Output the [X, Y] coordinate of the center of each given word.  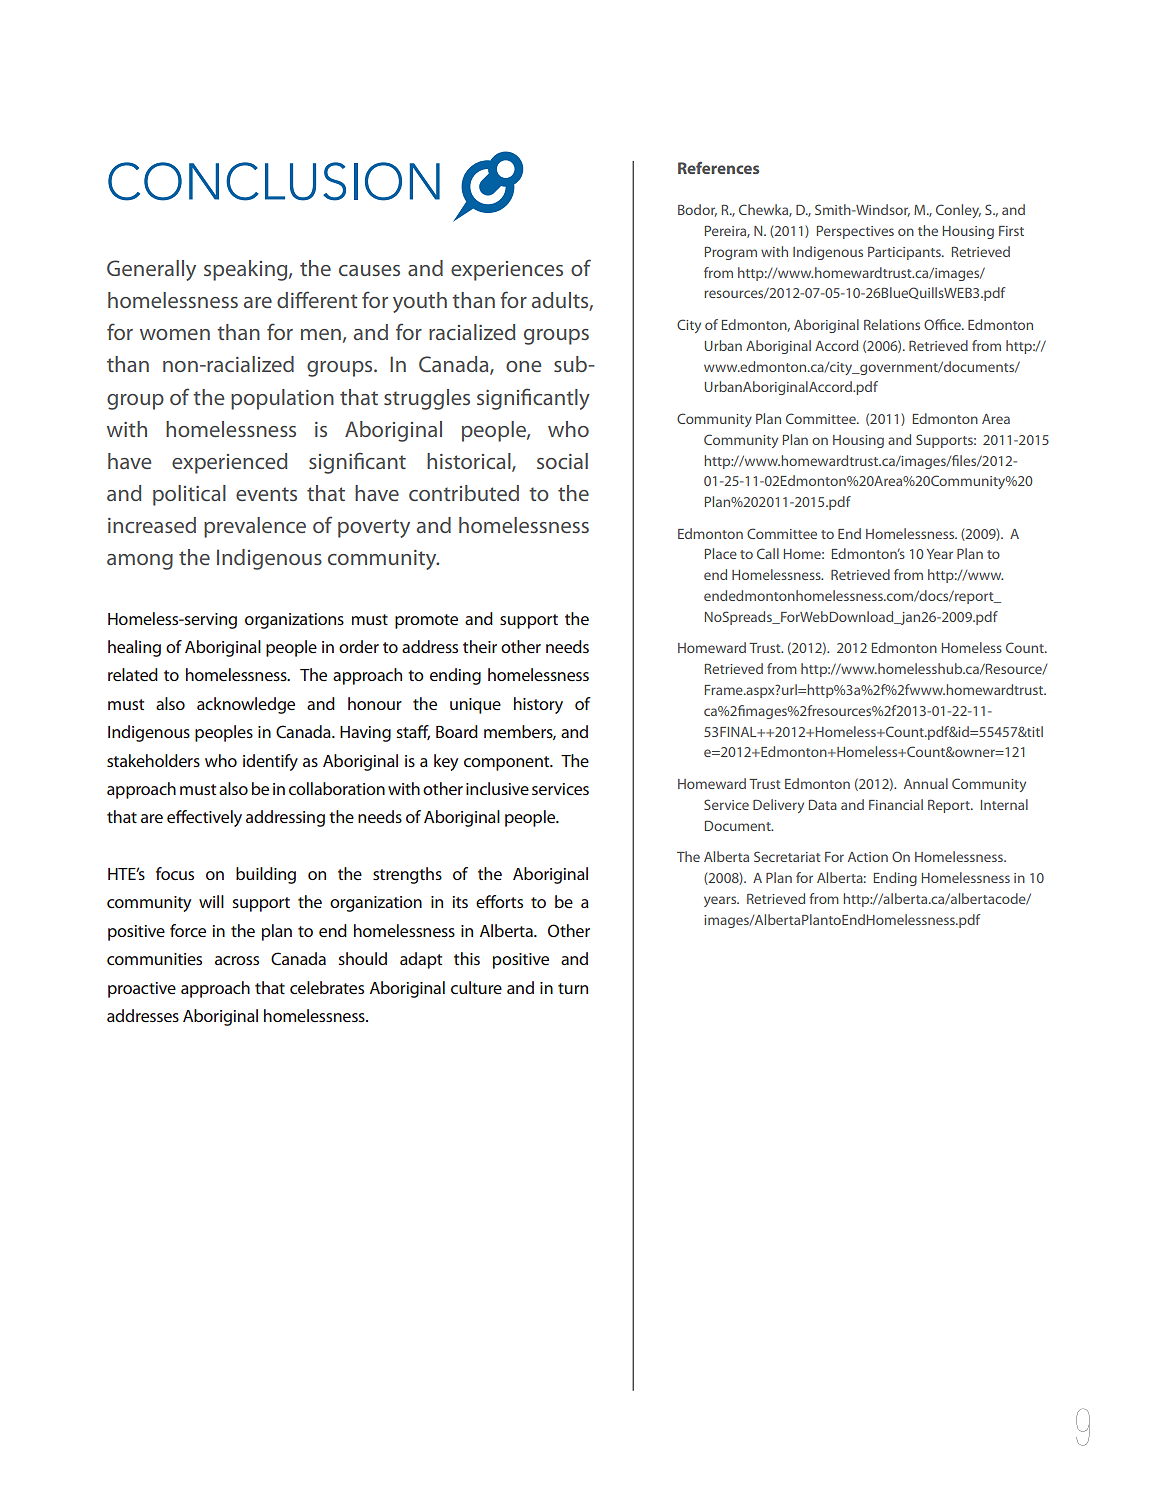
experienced [229, 463]
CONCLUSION [274, 181]
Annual [926, 783]
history [538, 705]
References [718, 168]
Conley [958, 211]
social [562, 461]
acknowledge [246, 705]
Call [768, 553]
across [237, 960]
